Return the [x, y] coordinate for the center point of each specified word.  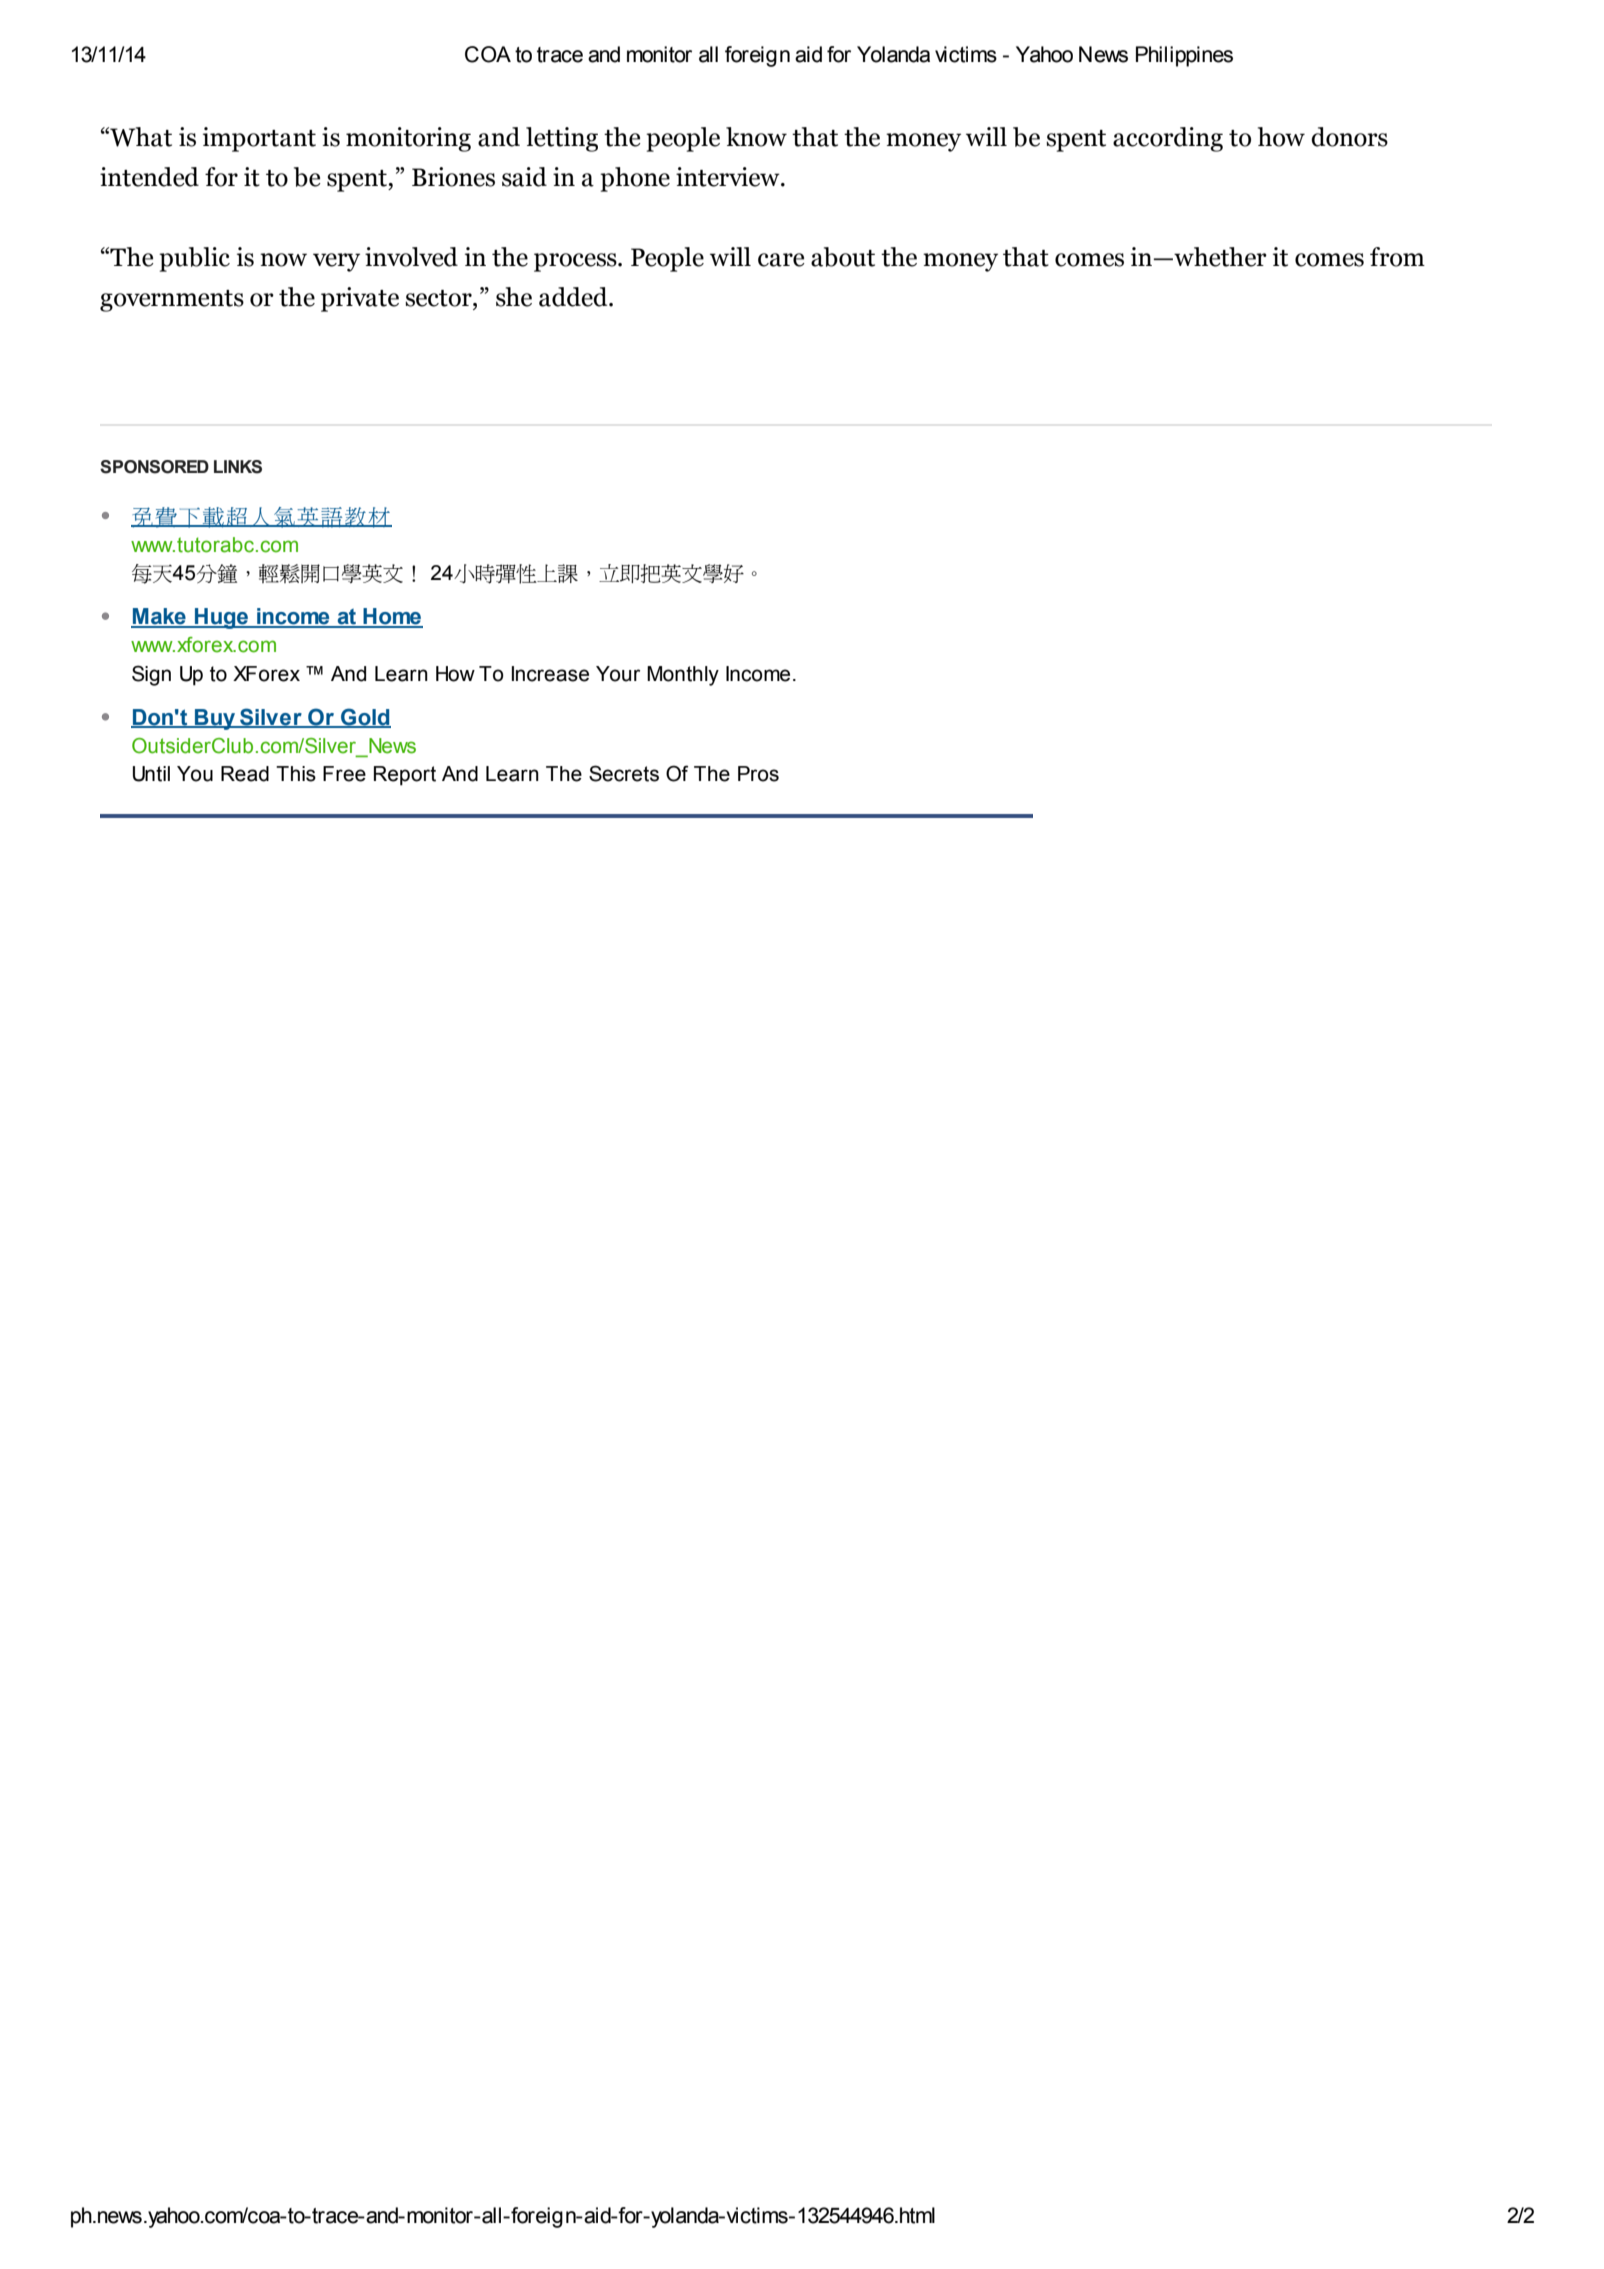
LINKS [238, 467]
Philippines [1184, 56]
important [259, 139]
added [574, 297]
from [1397, 257]
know [756, 137]
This [296, 774]
